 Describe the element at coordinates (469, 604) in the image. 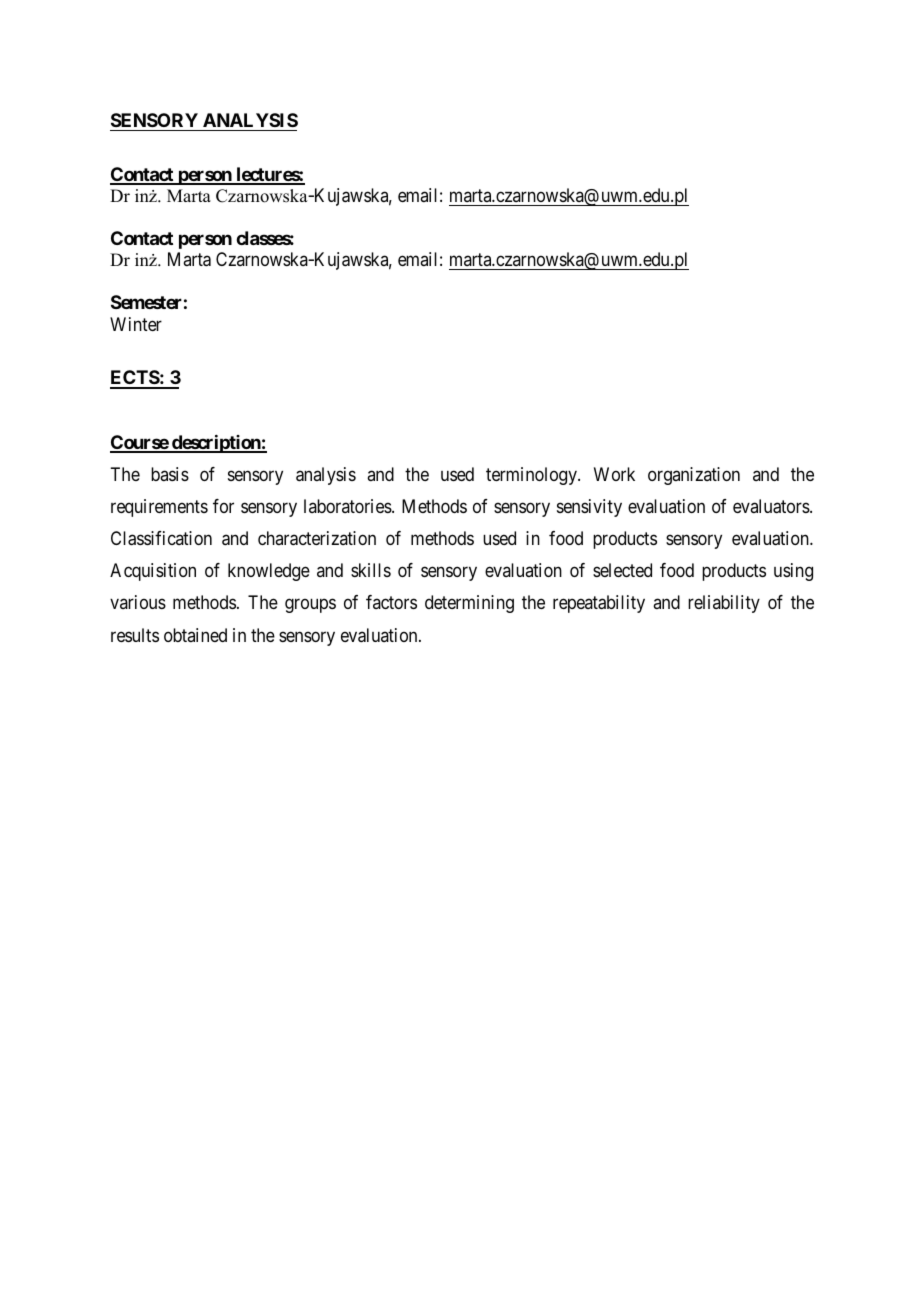

I see `determining` at that location.
